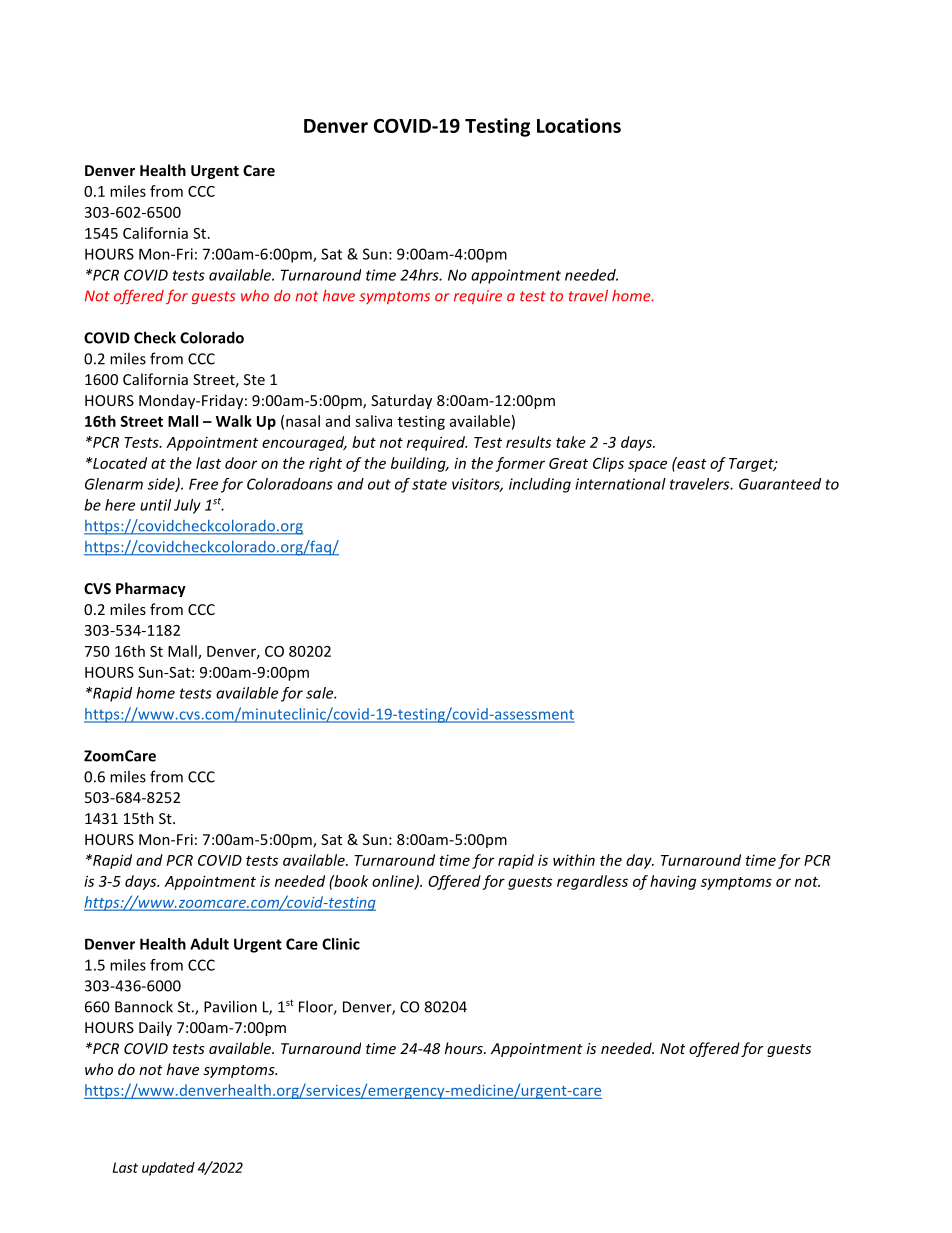 This image has height=1233, width=952. Describe the element at coordinates (254, 379) in the image. I see `Ste` at that location.
